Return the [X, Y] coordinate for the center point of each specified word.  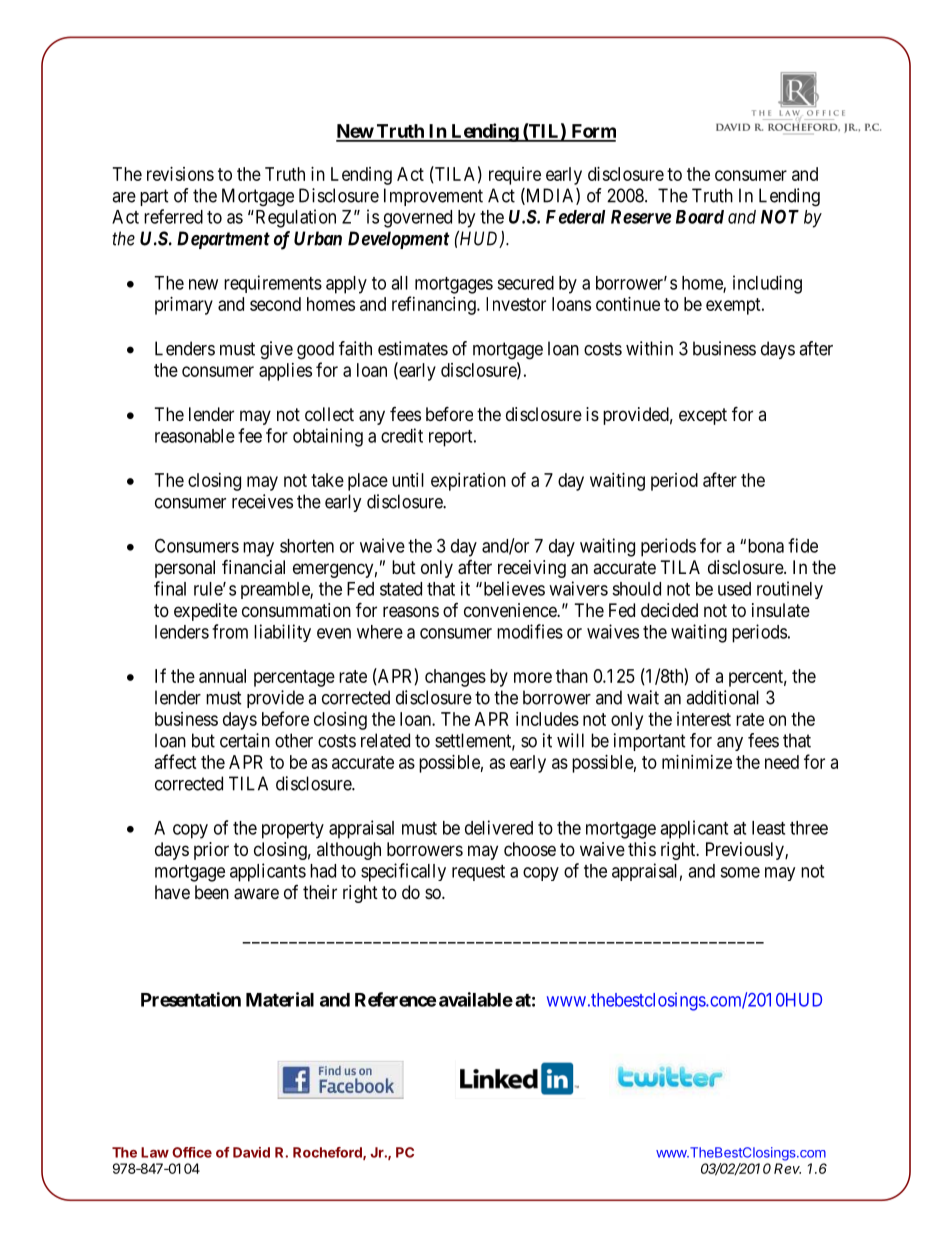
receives [262, 501]
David [251, 1152]
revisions [180, 174]
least [768, 828]
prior [211, 851]
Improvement [433, 197]
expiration [468, 482]
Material [280, 999]
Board [700, 217]
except [703, 416]
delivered [499, 827]
